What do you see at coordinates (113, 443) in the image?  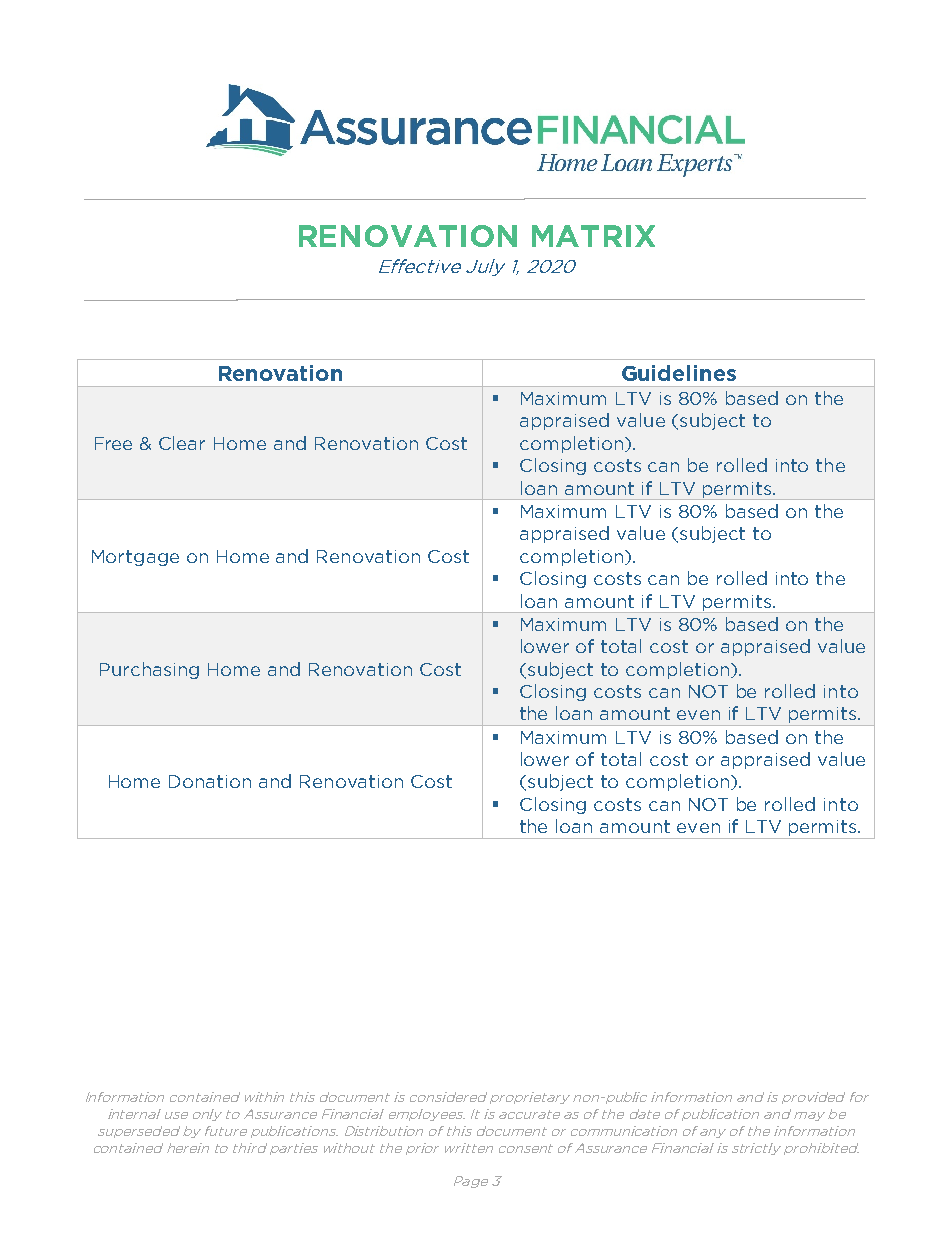 I see `Free` at bounding box center [113, 443].
